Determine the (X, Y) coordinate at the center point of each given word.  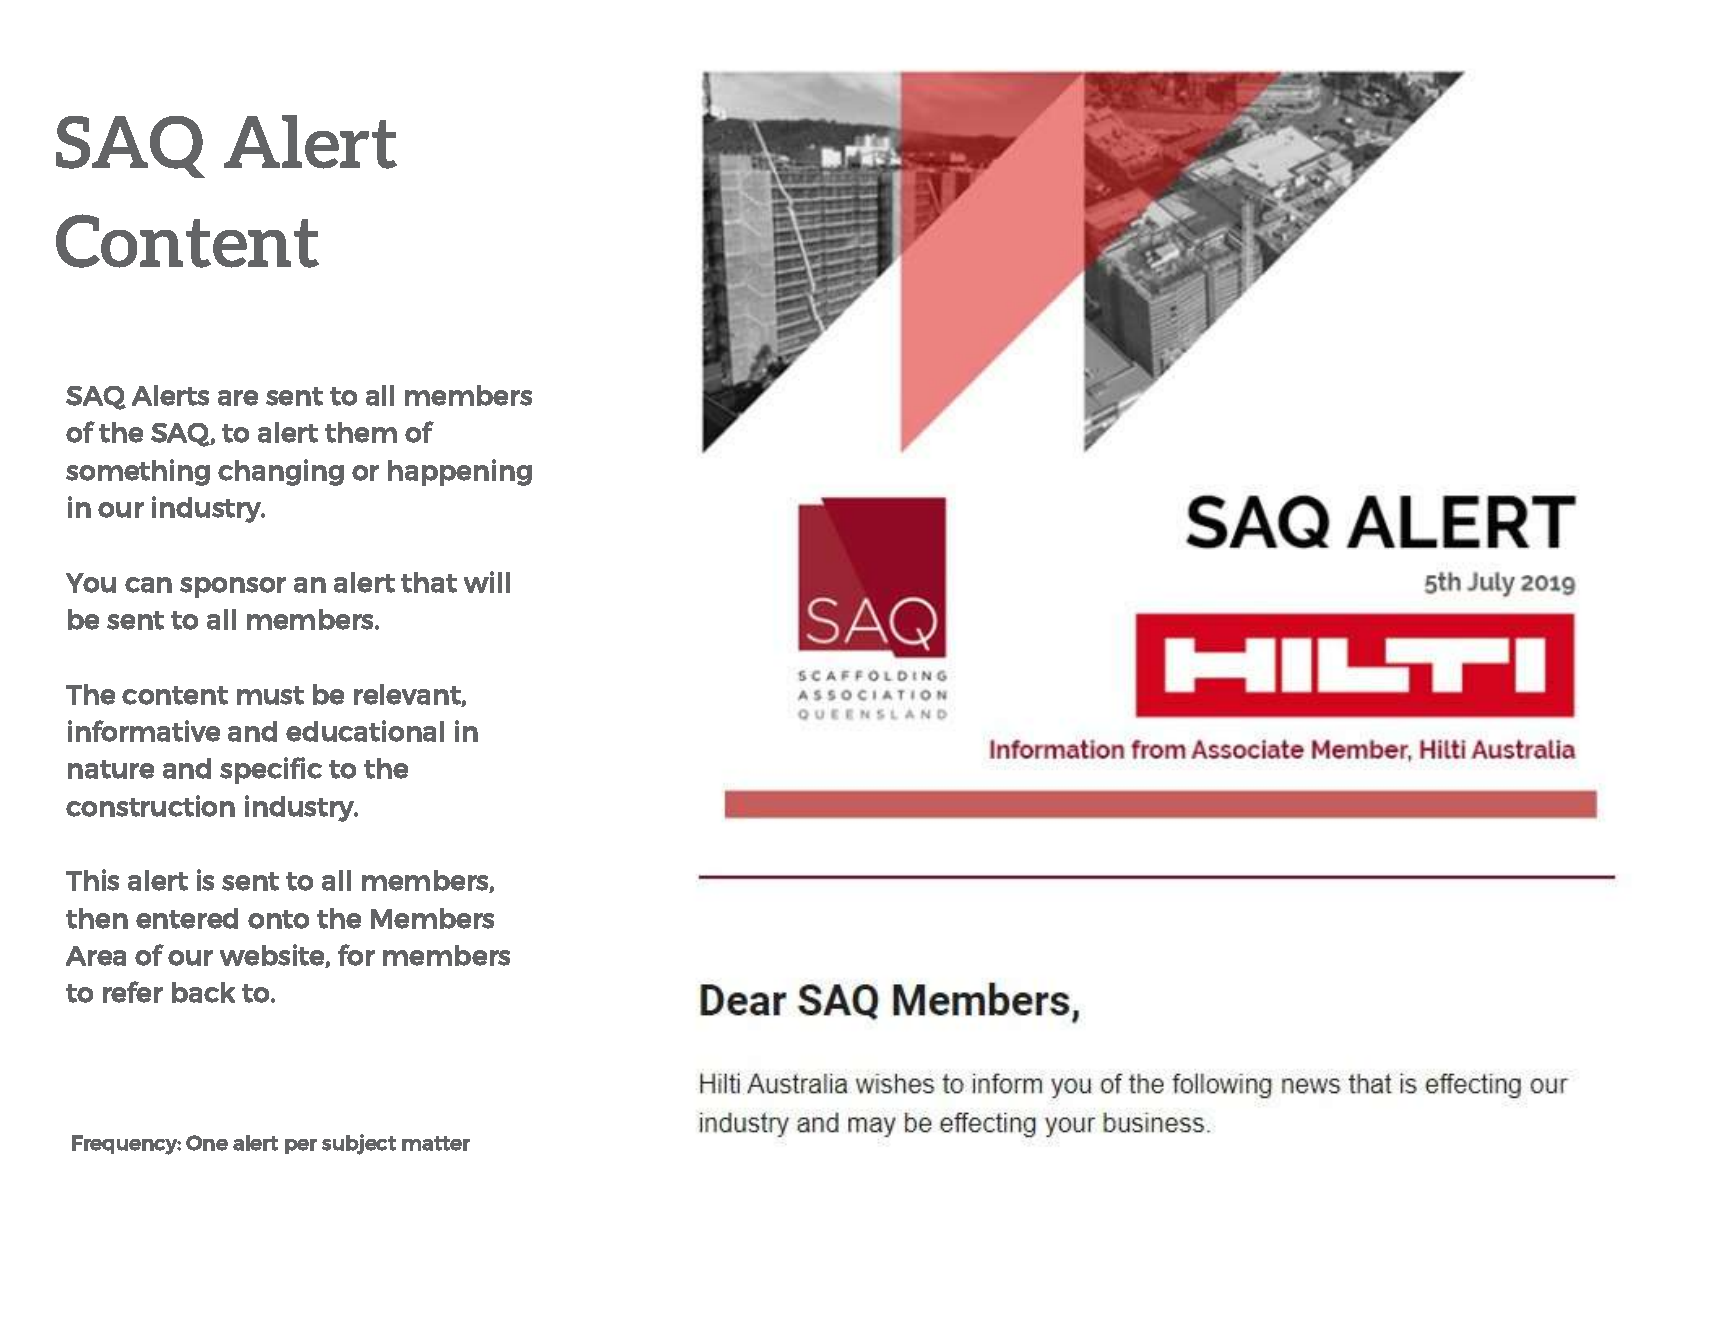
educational (365, 731)
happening (460, 472)
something (138, 472)
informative (144, 731)
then (97, 918)
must (270, 695)
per (301, 1146)
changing (281, 472)
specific (271, 770)
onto (278, 919)
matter (436, 1143)
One (207, 1143)
